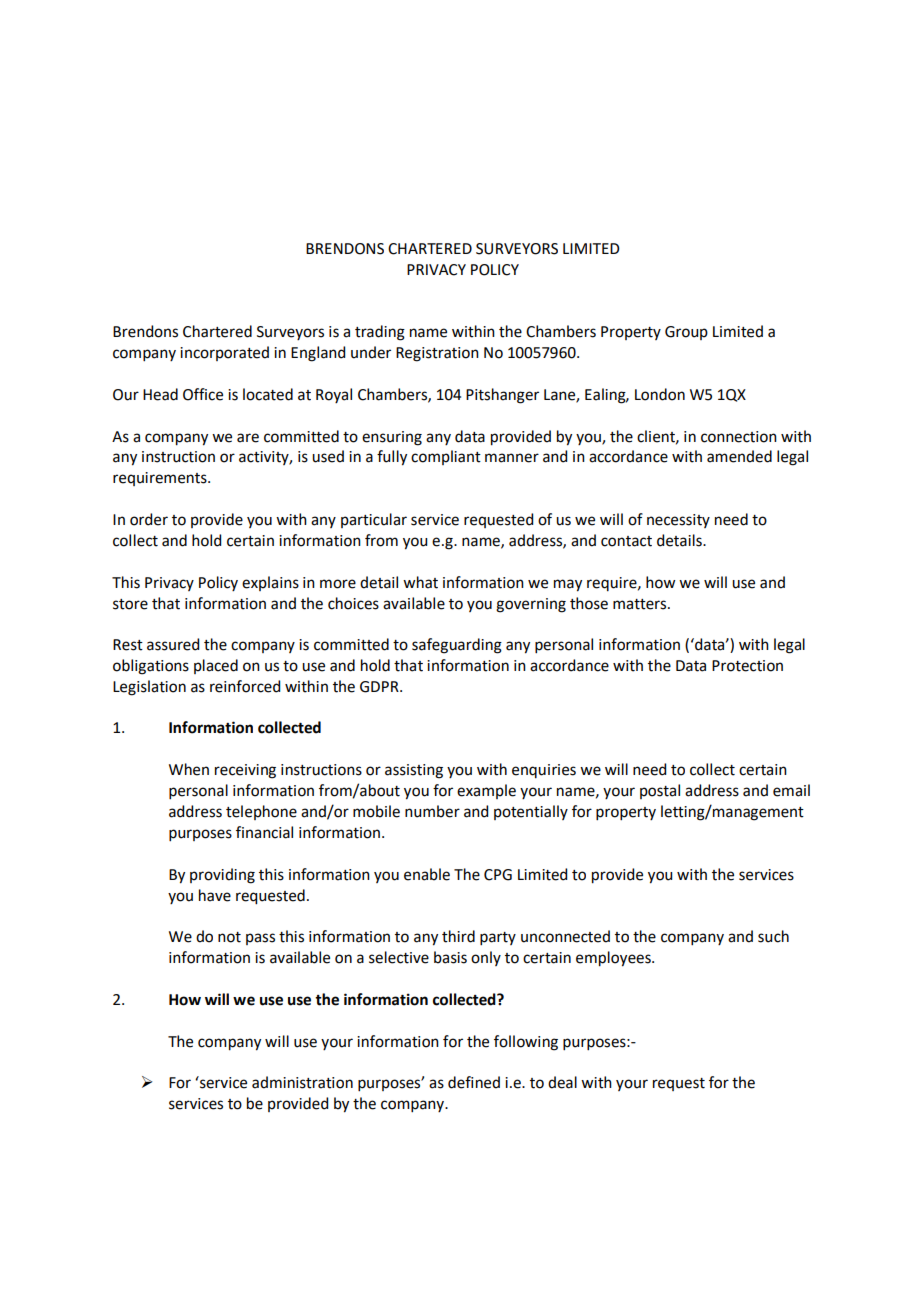 The width and height of the screenshot is (924, 1308). Describe the element at coordinates (224, 353) in the screenshot. I see `incorporated` at that location.
